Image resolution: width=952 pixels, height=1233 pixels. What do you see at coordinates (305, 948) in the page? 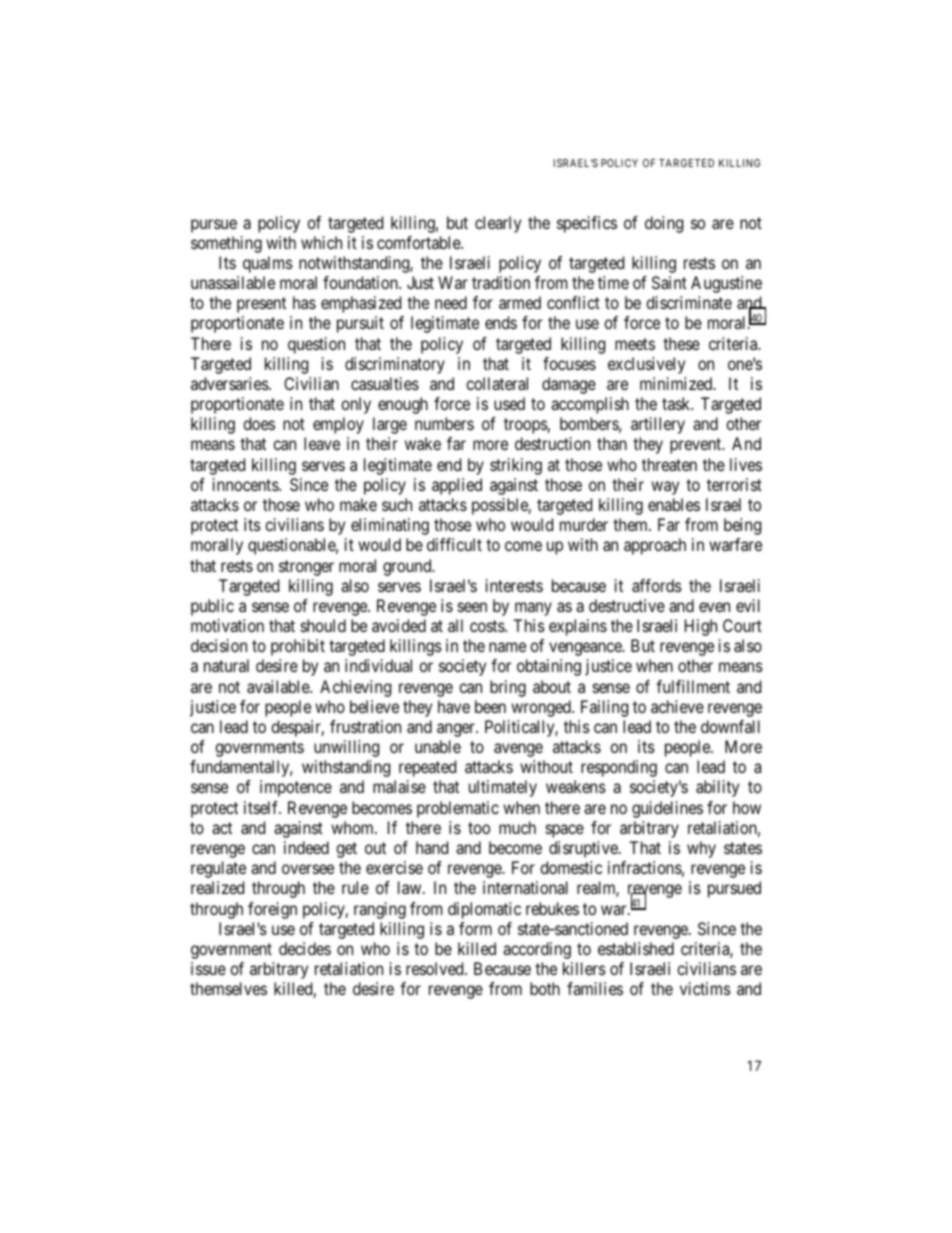
I see `decides` at bounding box center [305, 948].
